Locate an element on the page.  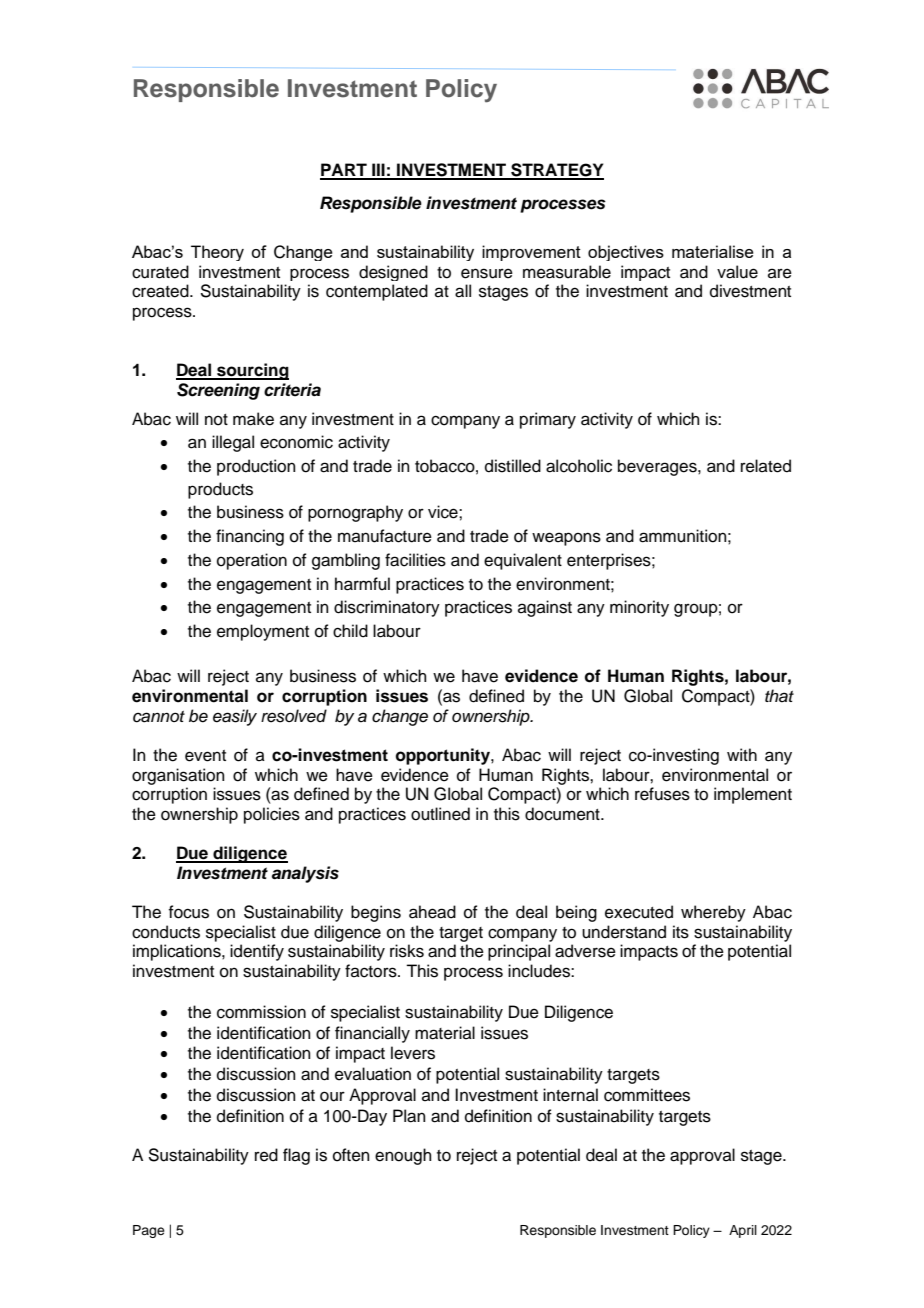
with is located at coordinates (742, 754).
